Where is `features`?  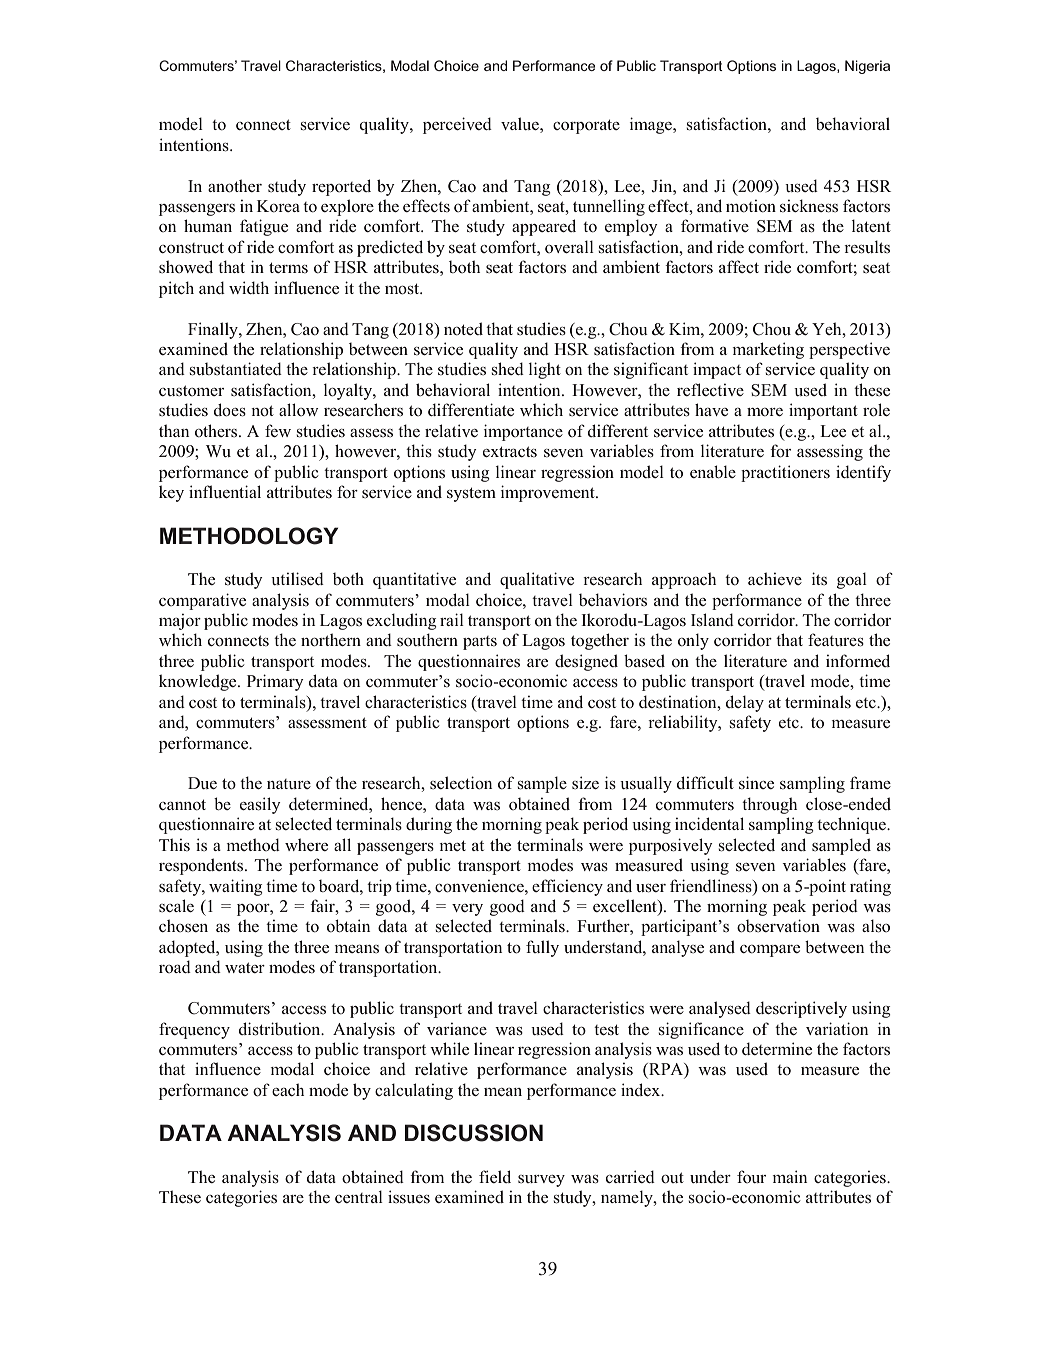 features is located at coordinates (836, 640).
